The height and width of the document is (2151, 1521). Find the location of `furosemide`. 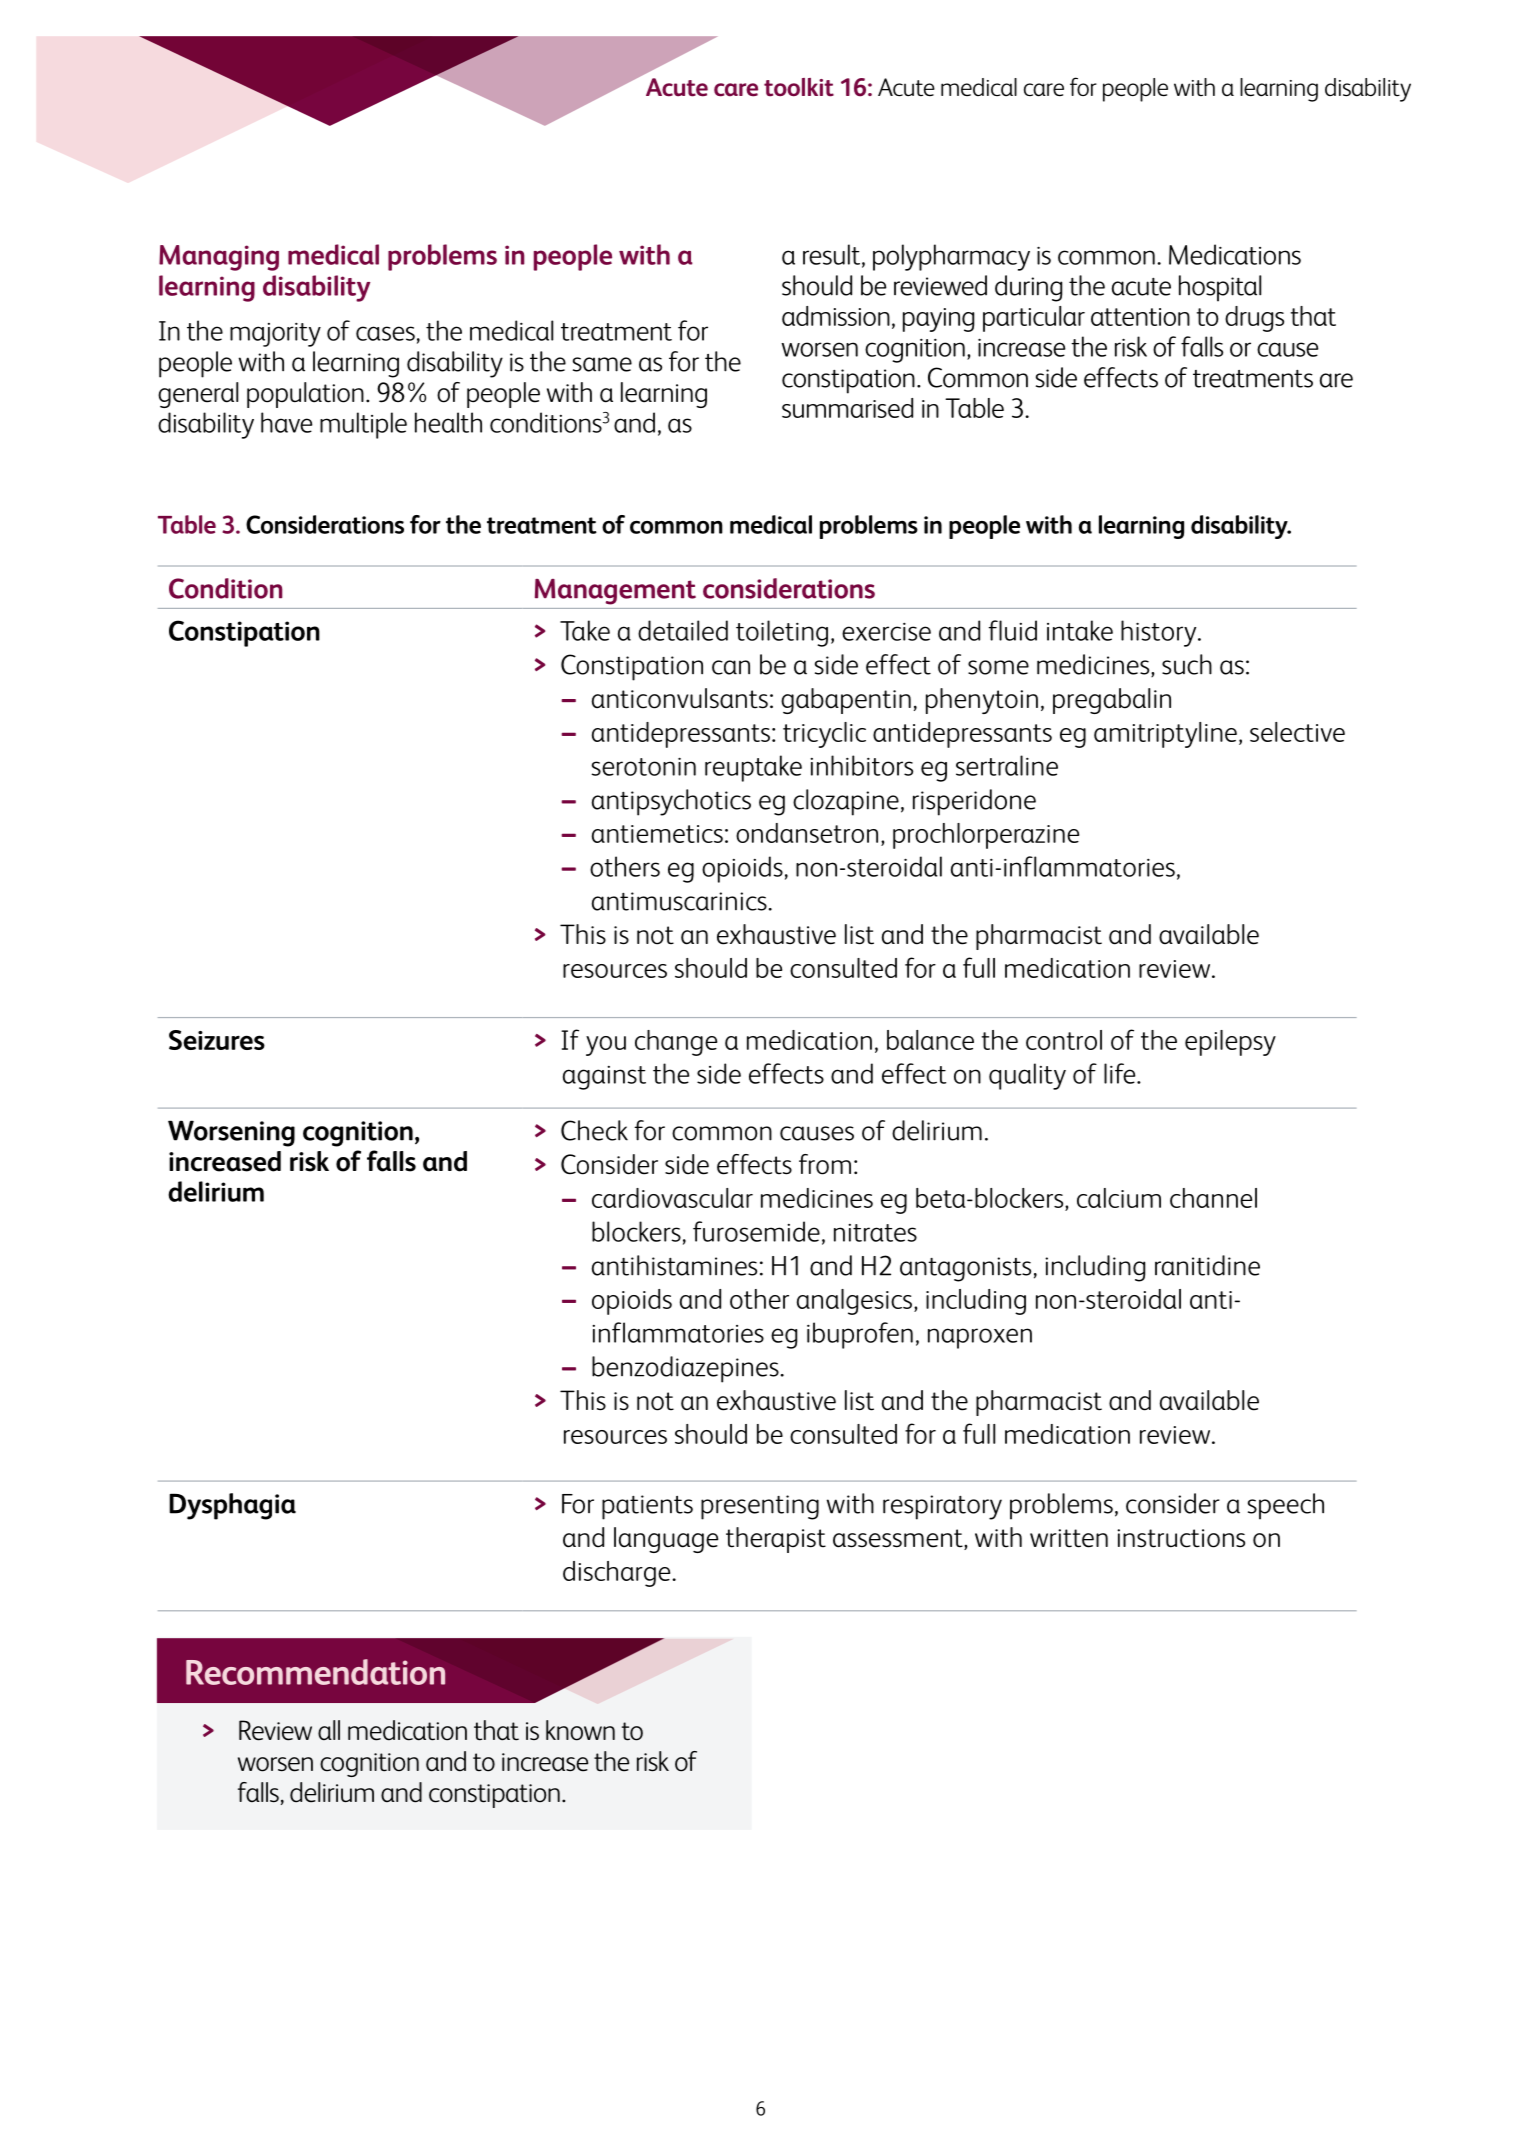

furosemide is located at coordinates (756, 1231).
